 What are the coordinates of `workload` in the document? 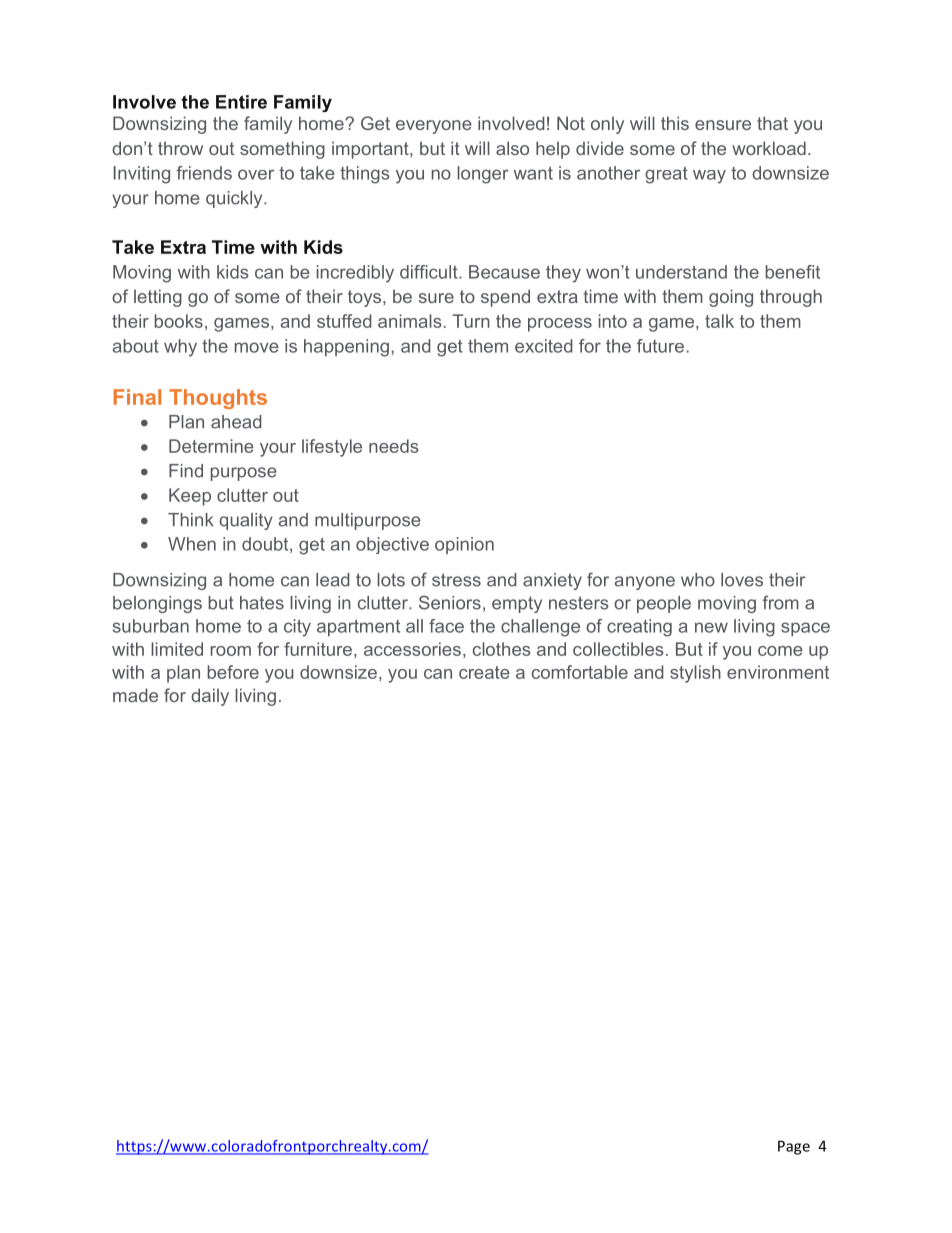 It's located at (769, 148).
